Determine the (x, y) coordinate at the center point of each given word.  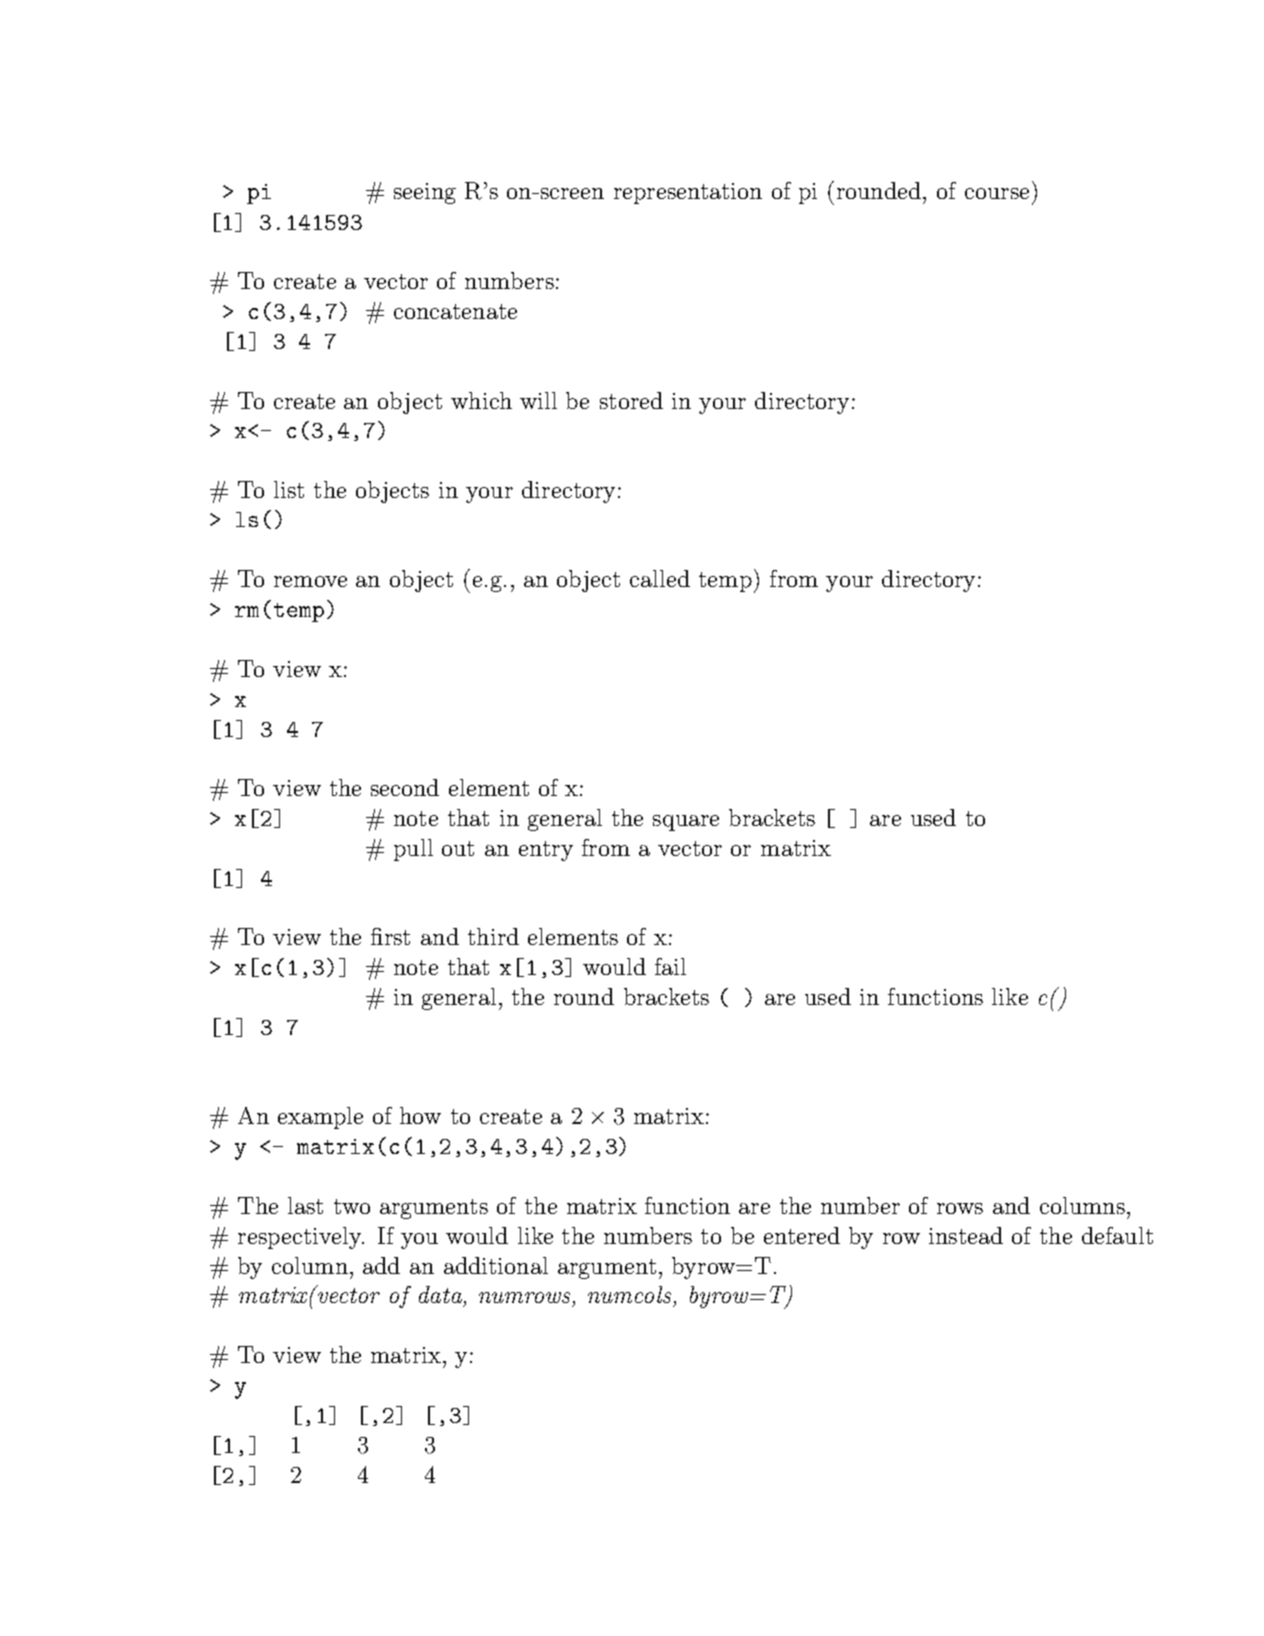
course (997, 193)
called (660, 578)
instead (966, 1235)
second (405, 787)
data (440, 1294)
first (390, 936)
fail (670, 966)
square (686, 823)
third (493, 936)
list (289, 489)
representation (688, 193)
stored (631, 400)
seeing (425, 193)
